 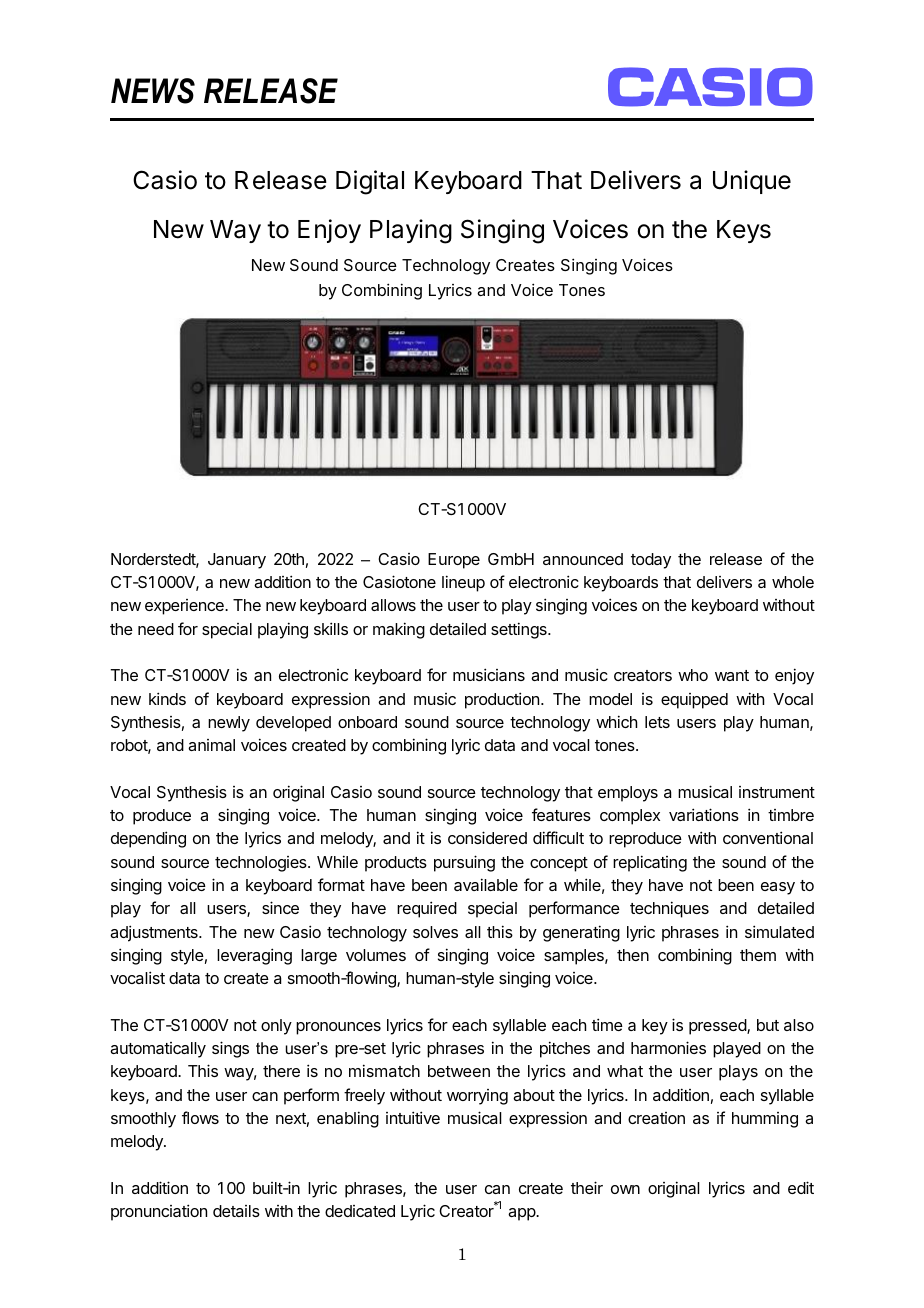 What do you see at coordinates (801, 1187) in the document?
I see `edit` at bounding box center [801, 1187].
